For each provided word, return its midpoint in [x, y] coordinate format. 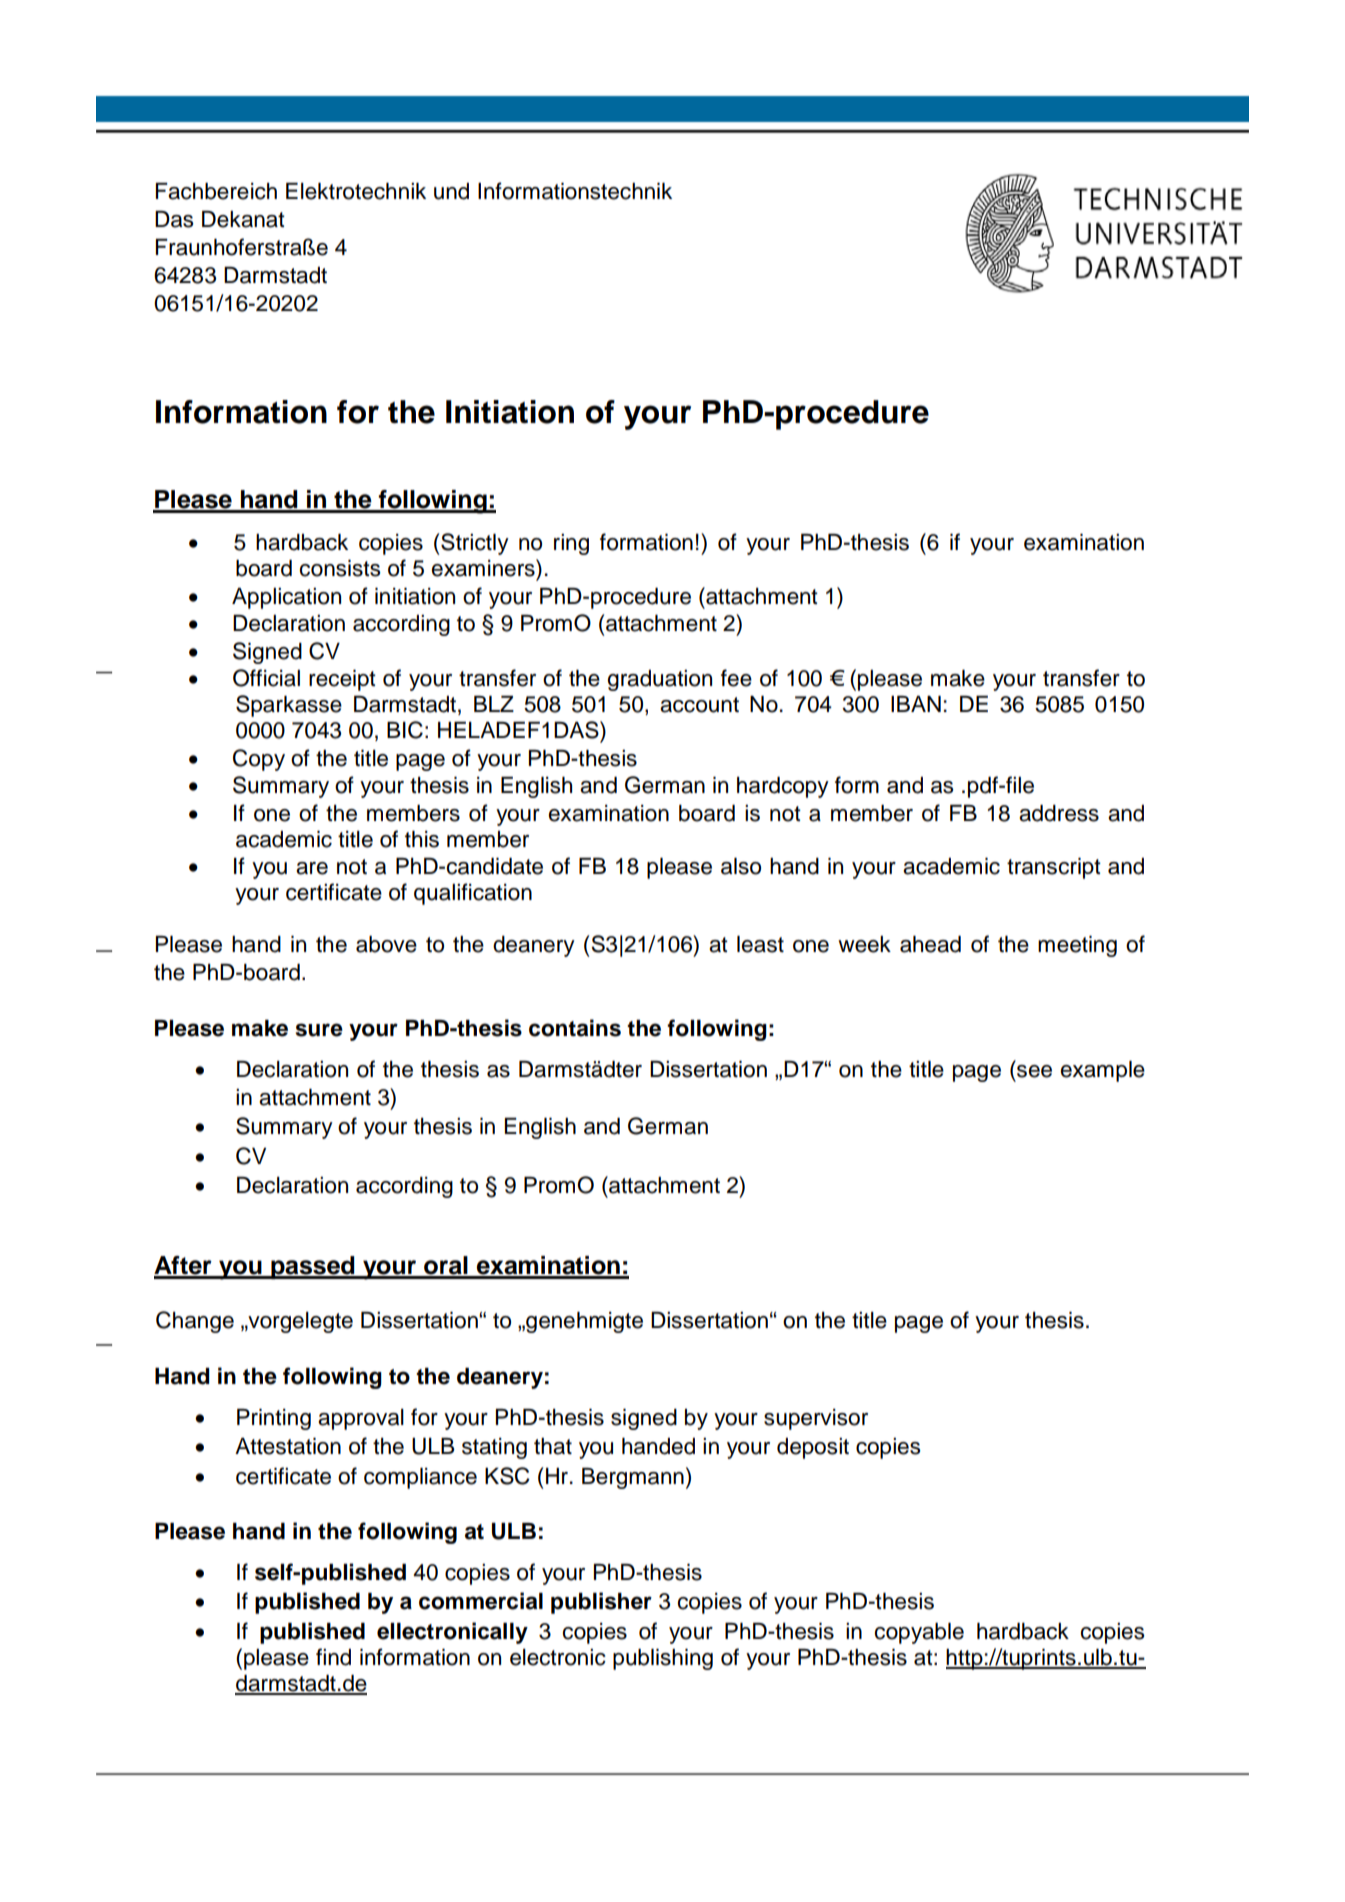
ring [571, 544]
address [1059, 813]
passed [313, 1267]
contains [575, 1028]
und [451, 191]
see [1034, 1071]
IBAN [916, 704]
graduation [659, 680]
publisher [601, 1603]
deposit [813, 1448]
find [333, 1657]
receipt [342, 680]
